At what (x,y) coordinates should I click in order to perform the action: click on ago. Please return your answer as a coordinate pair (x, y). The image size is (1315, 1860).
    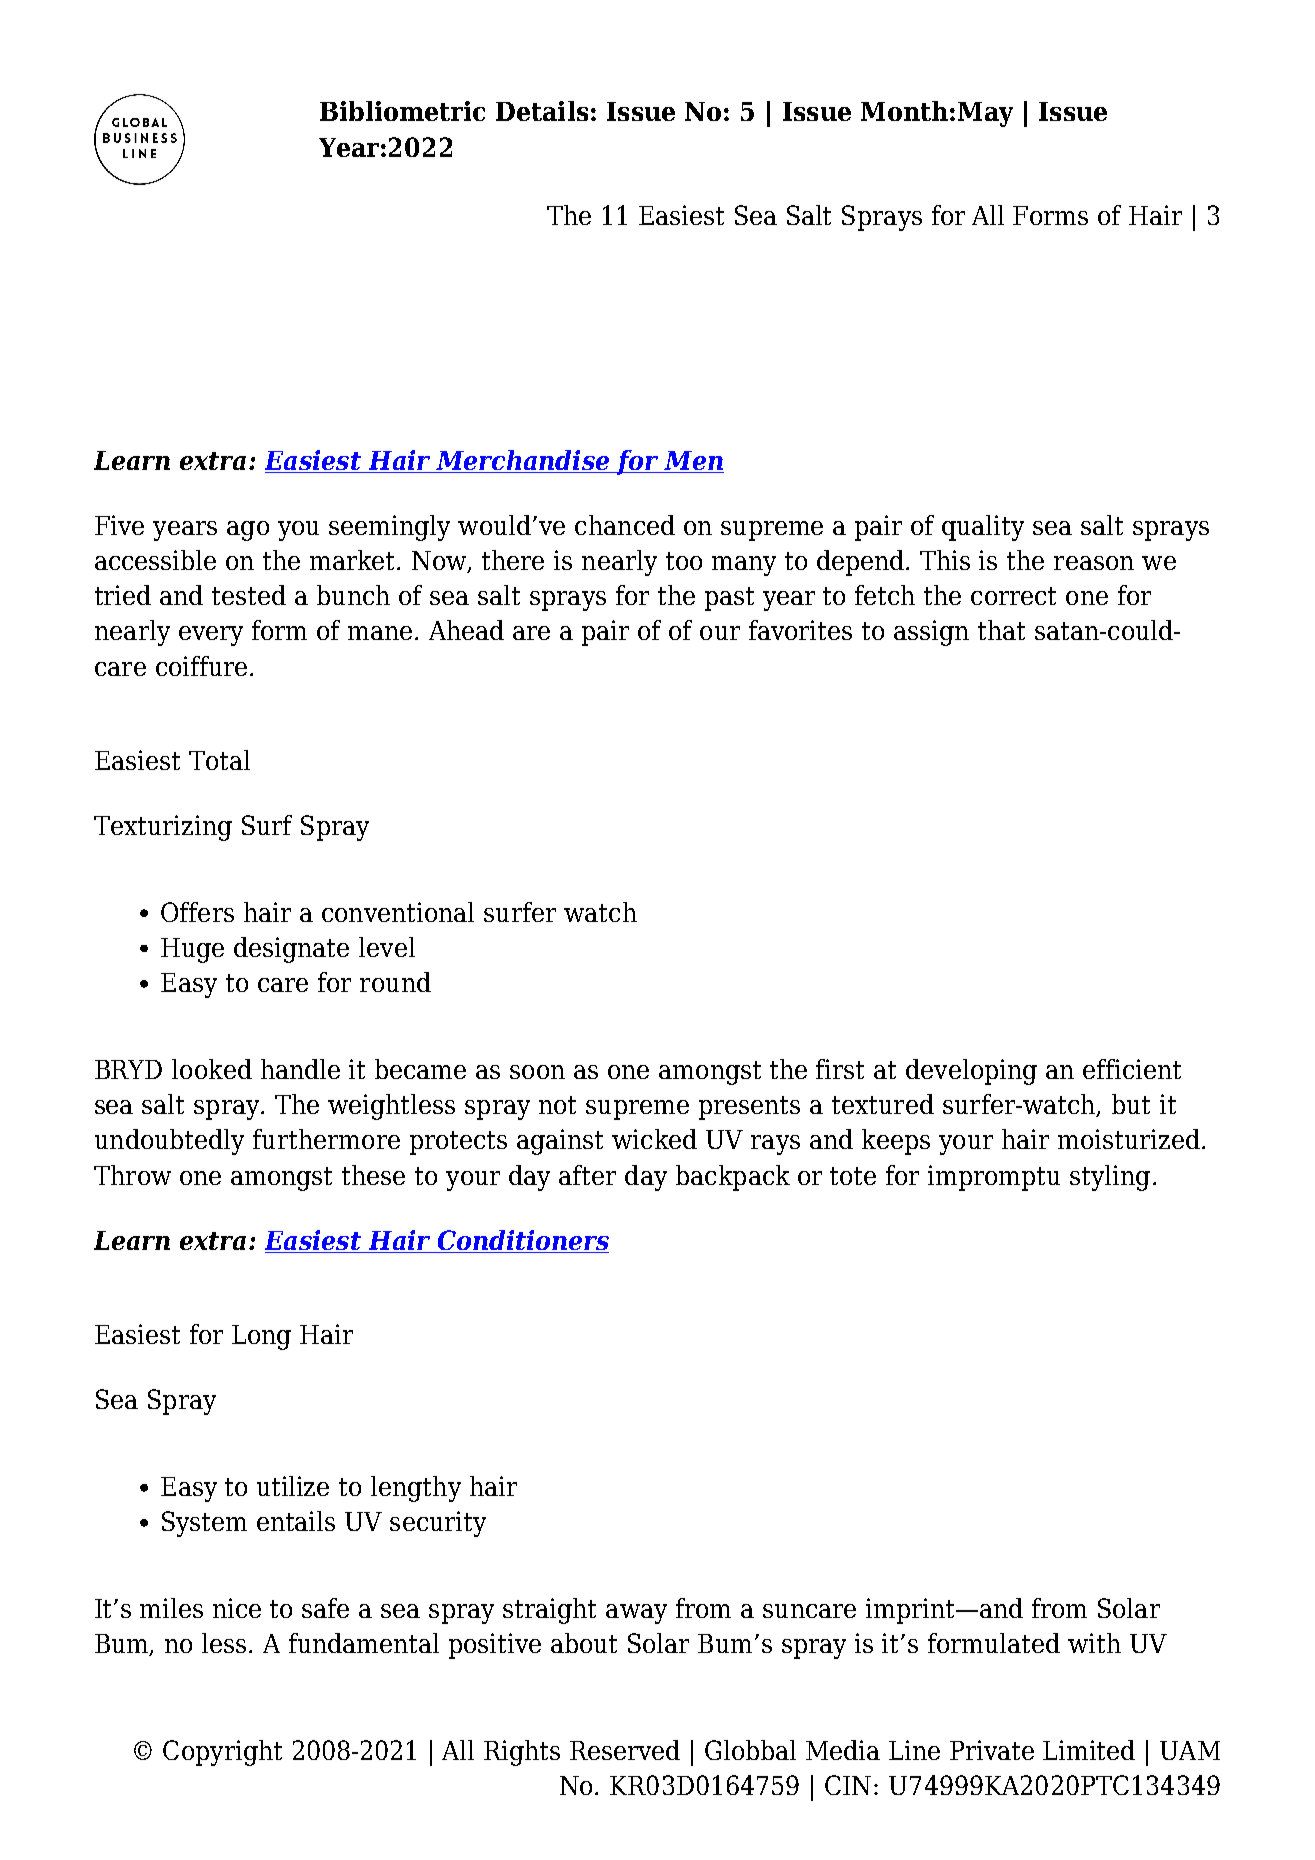
    Looking at the image, I should click on (248, 531).
